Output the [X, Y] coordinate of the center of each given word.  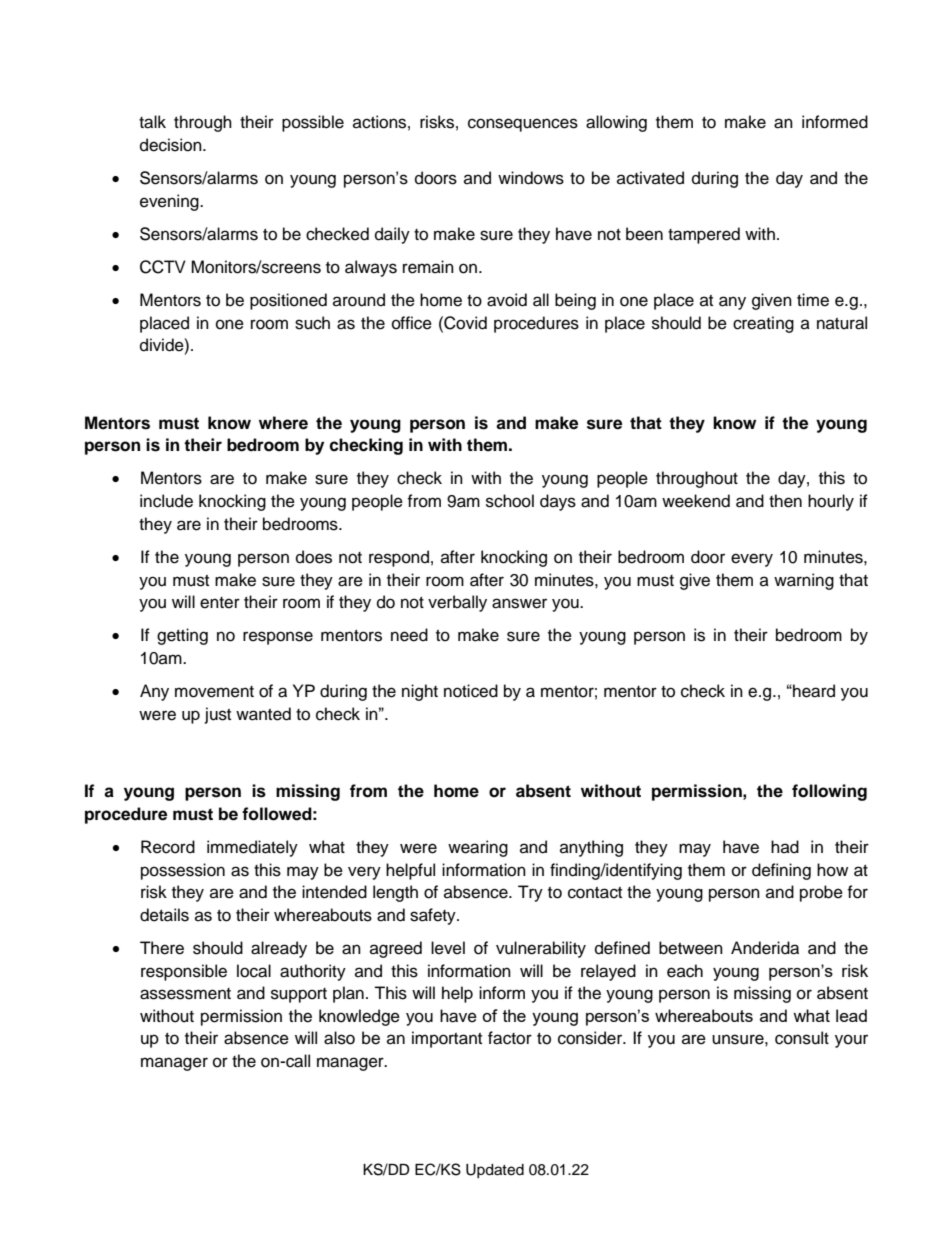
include [166, 501]
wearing [478, 848]
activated [650, 178]
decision [172, 145]
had [785, 847]
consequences [523, 125]
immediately [252, 848]
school [510, 501]
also [339, 1038]
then [785, 501]
